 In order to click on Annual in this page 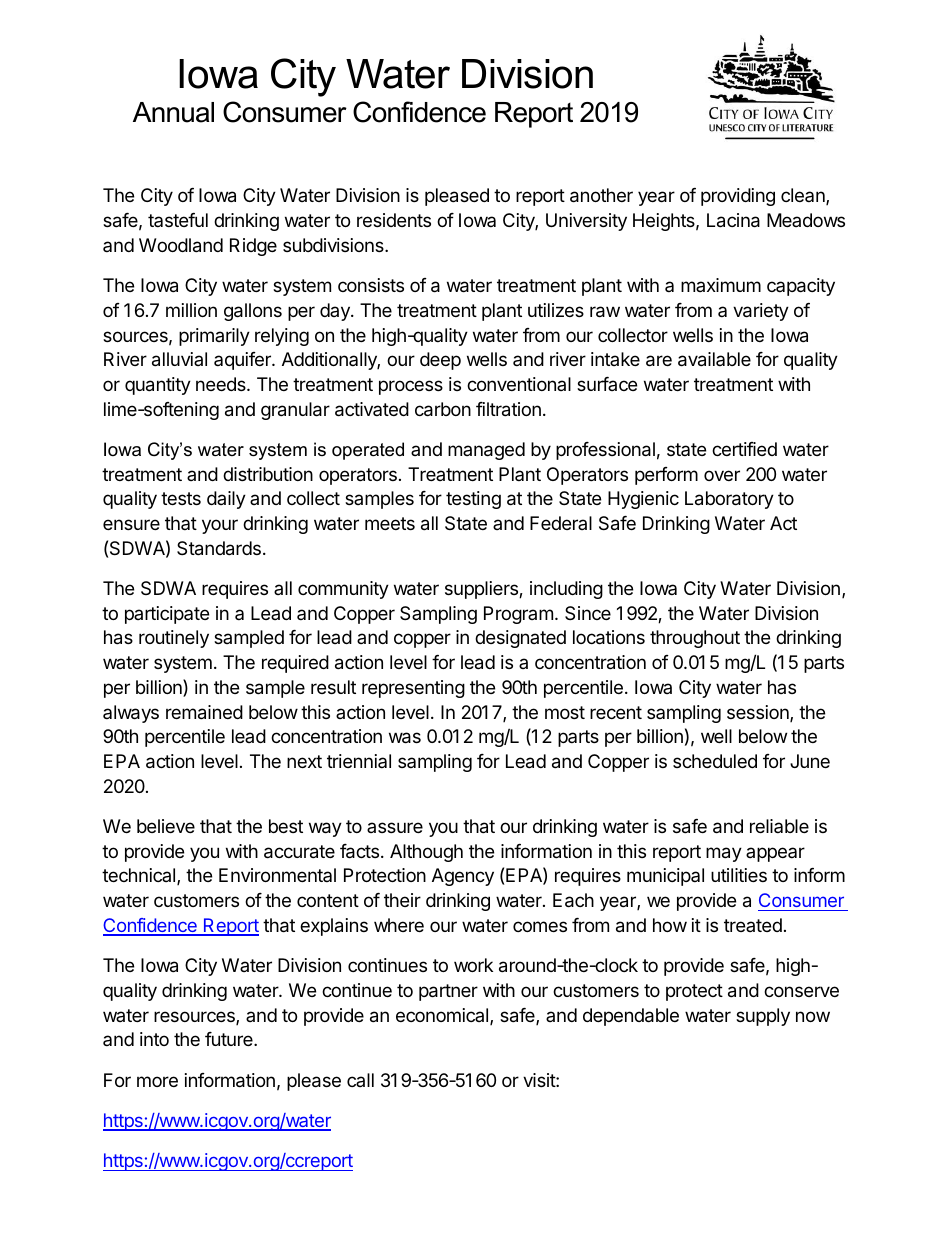, I will do `click(173, 112)`.
